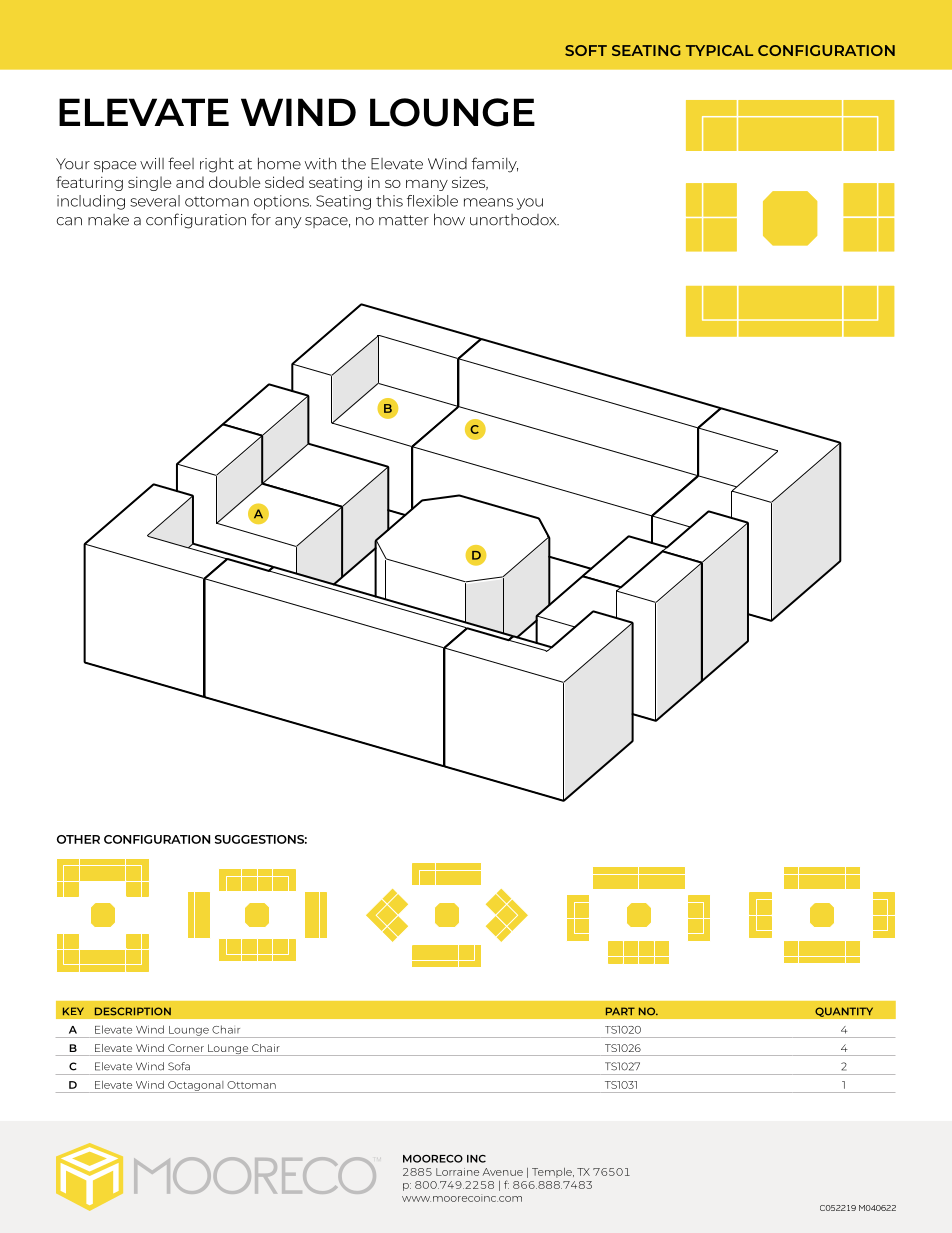 Image resolution: width=952 pixels, height=1233 pixels. I want to click on QUANTITY, so click(844, 1012).
